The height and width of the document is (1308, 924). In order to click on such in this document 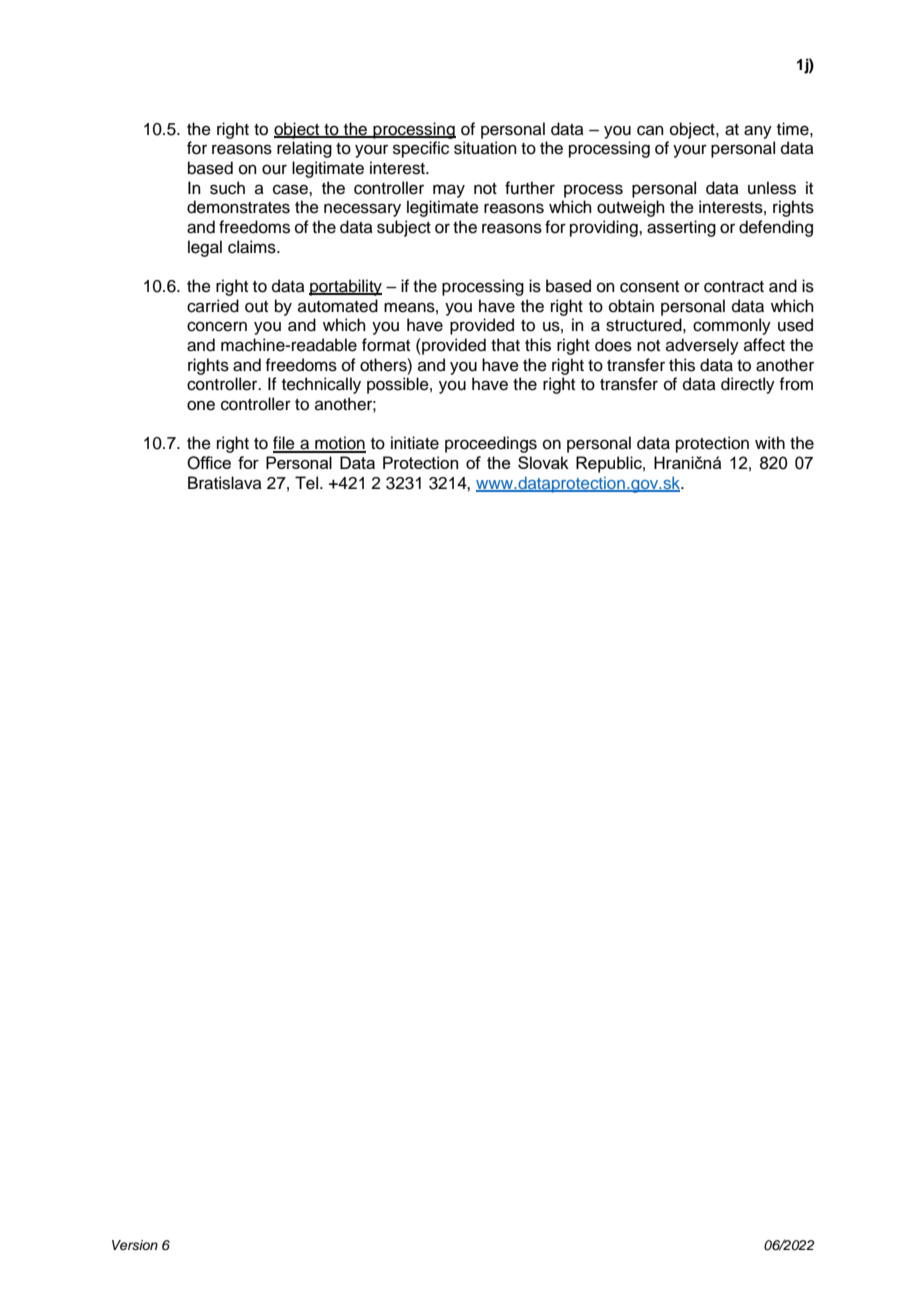, I will do `click(227, 188)`.
